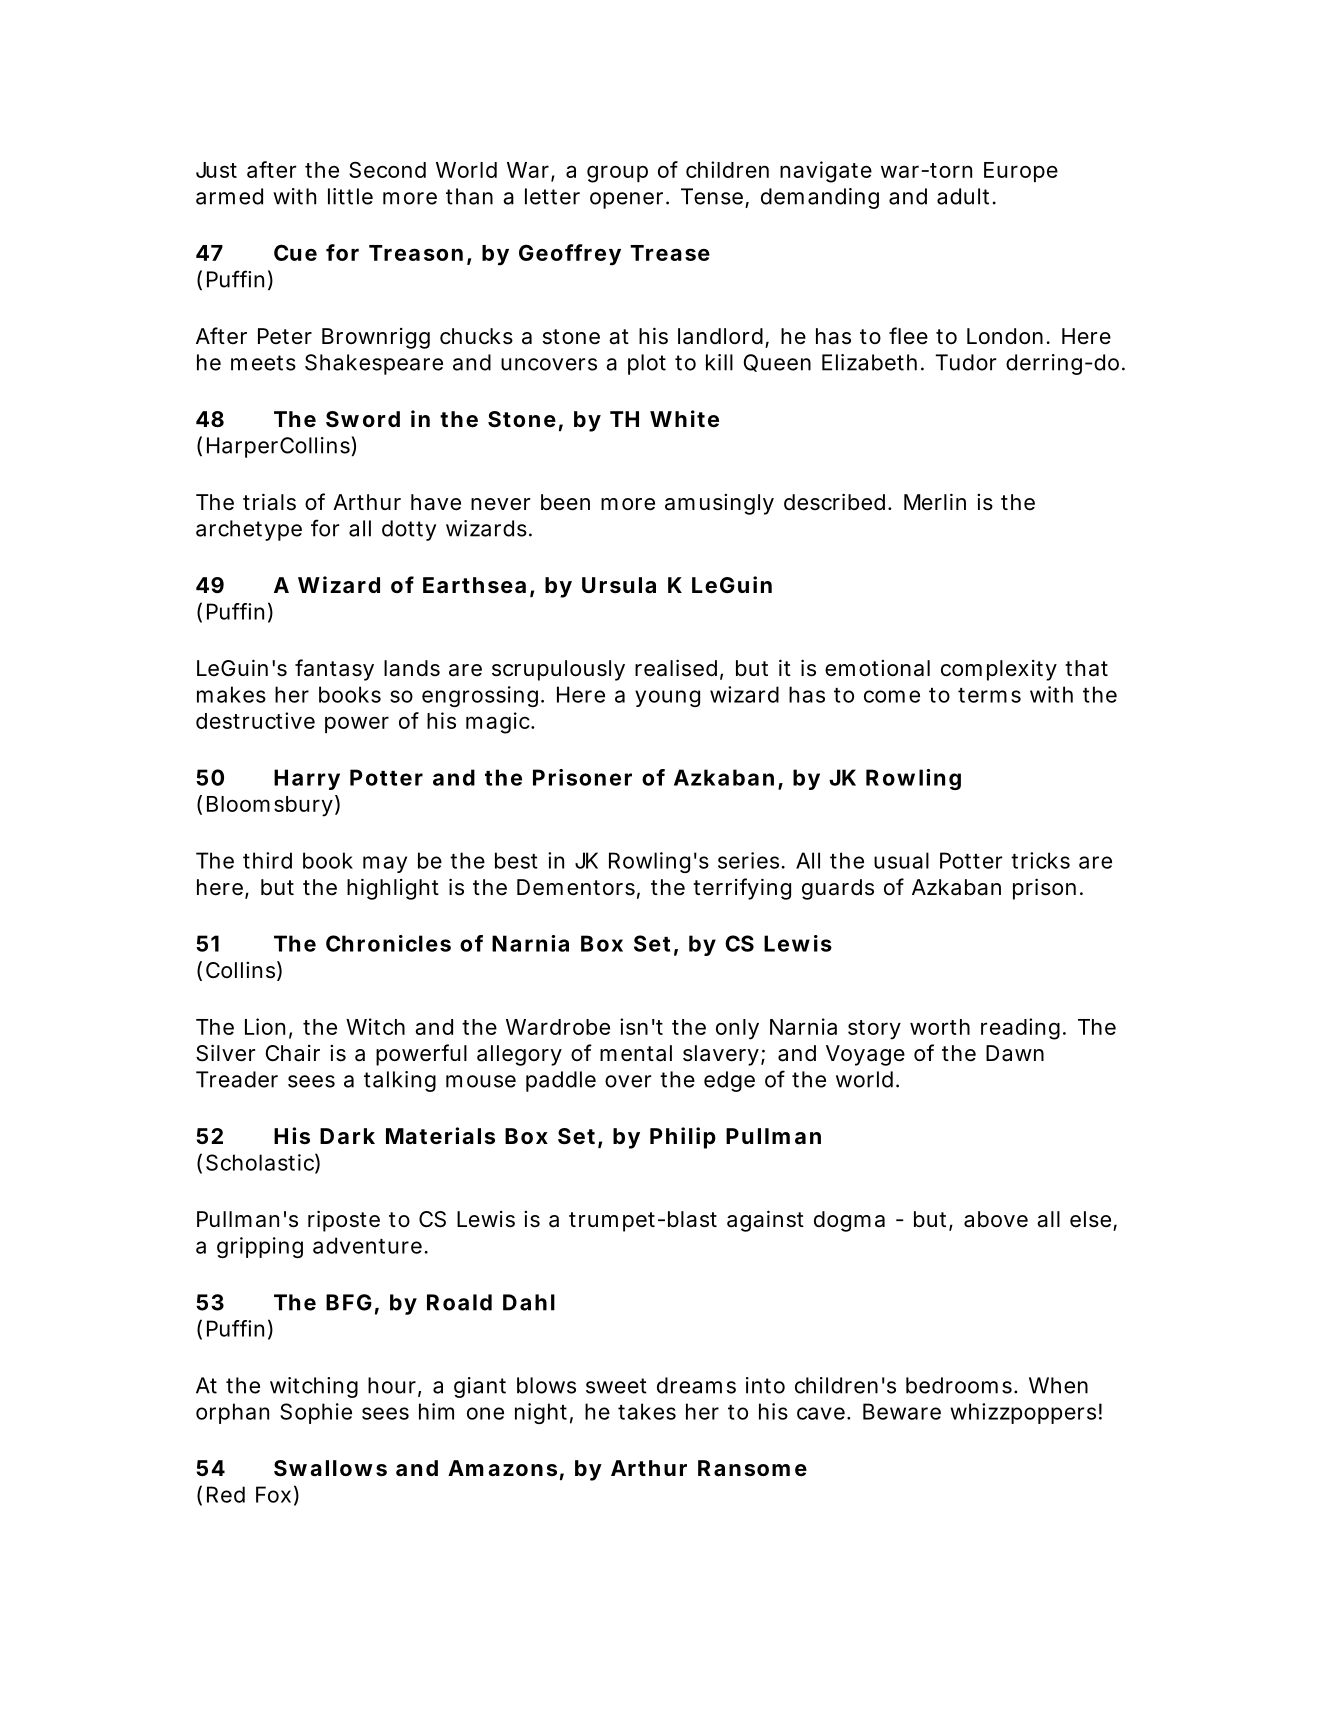  Describe the element at coordinates (647, 1411) in the image. I see `takes` at that location.
